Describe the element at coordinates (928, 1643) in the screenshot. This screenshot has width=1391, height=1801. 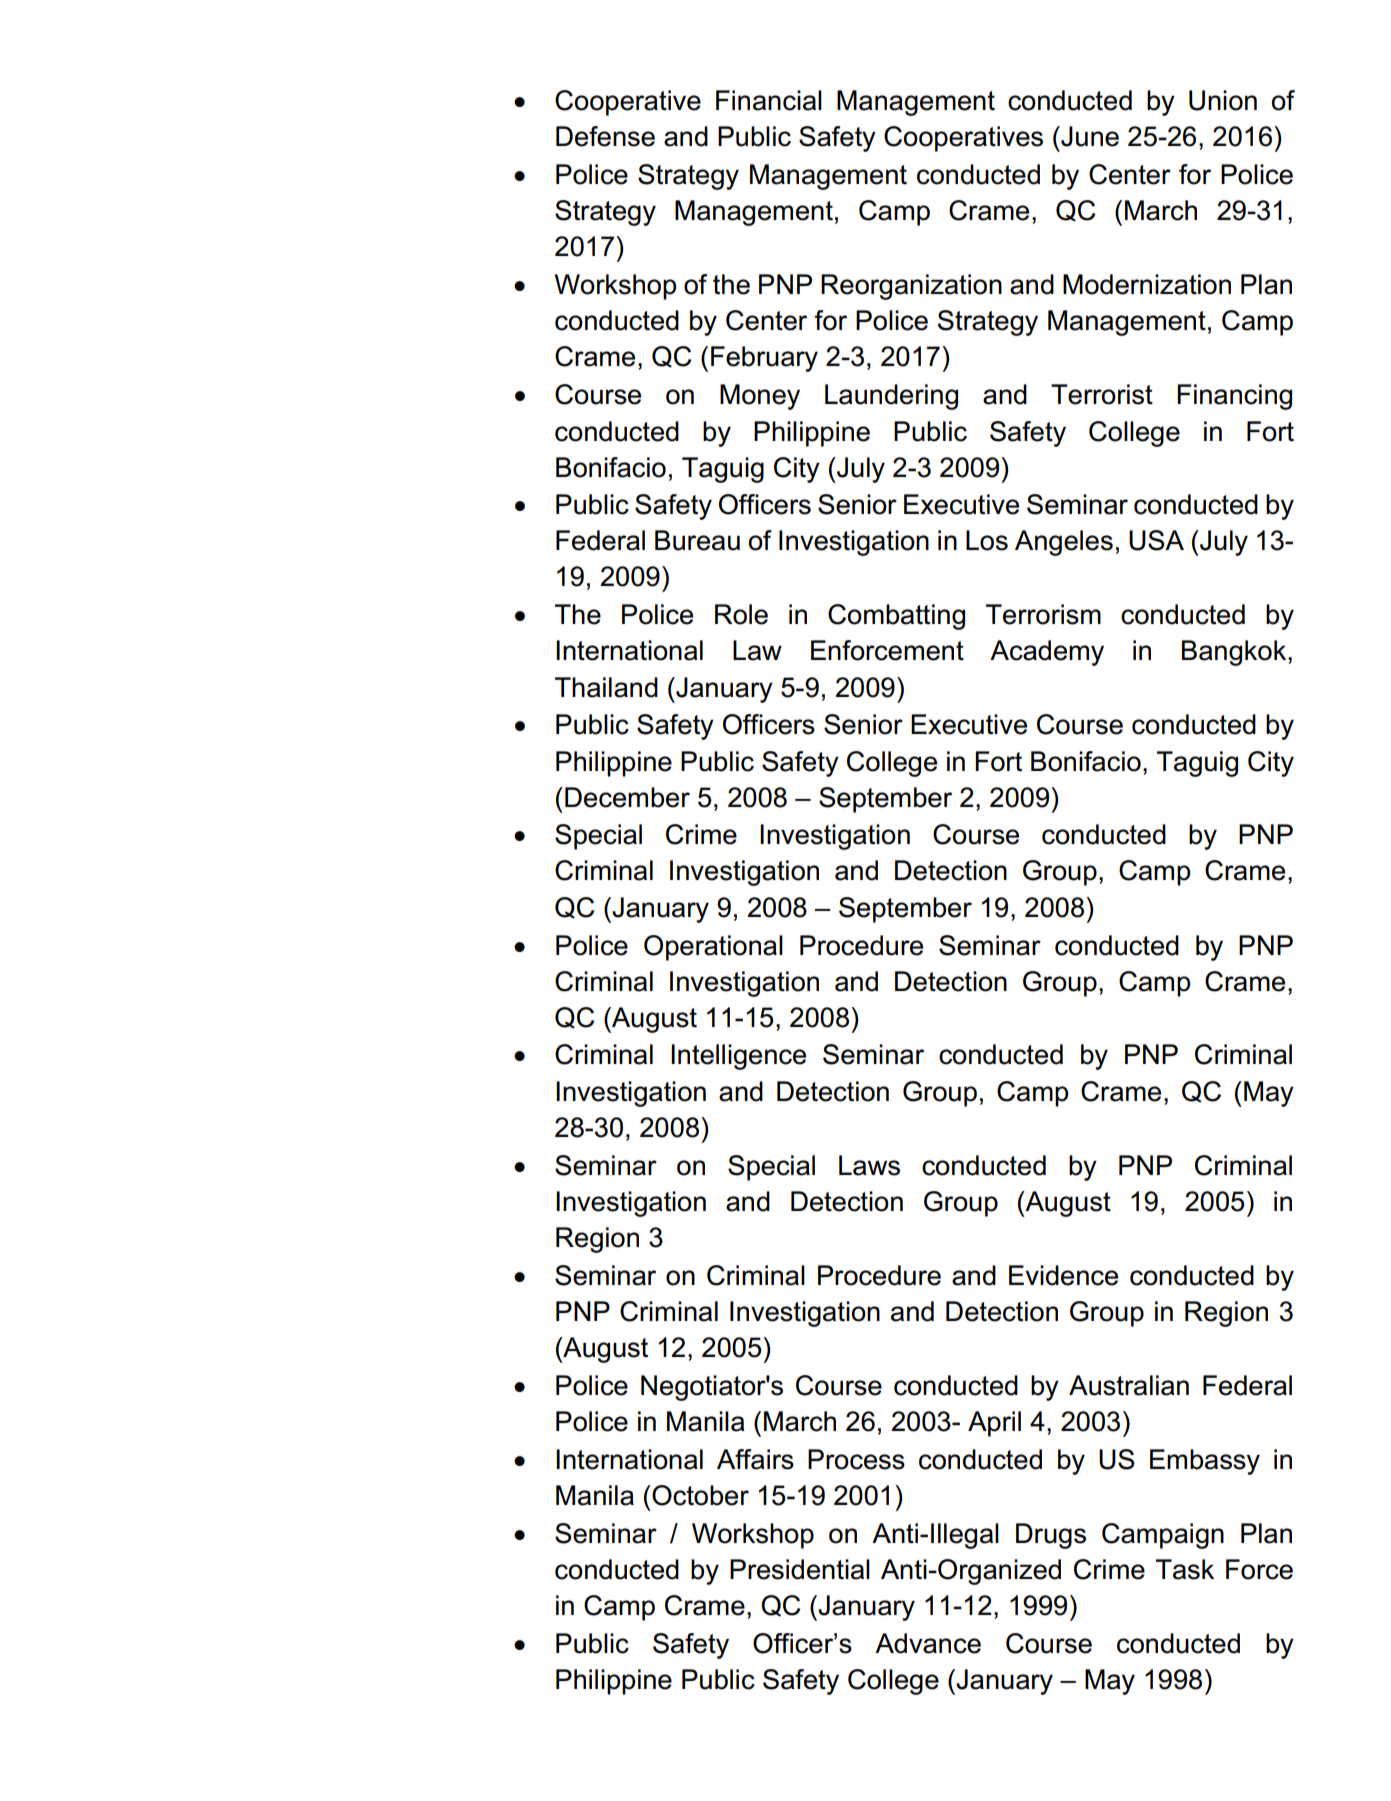
I see `Advance` at that location.
